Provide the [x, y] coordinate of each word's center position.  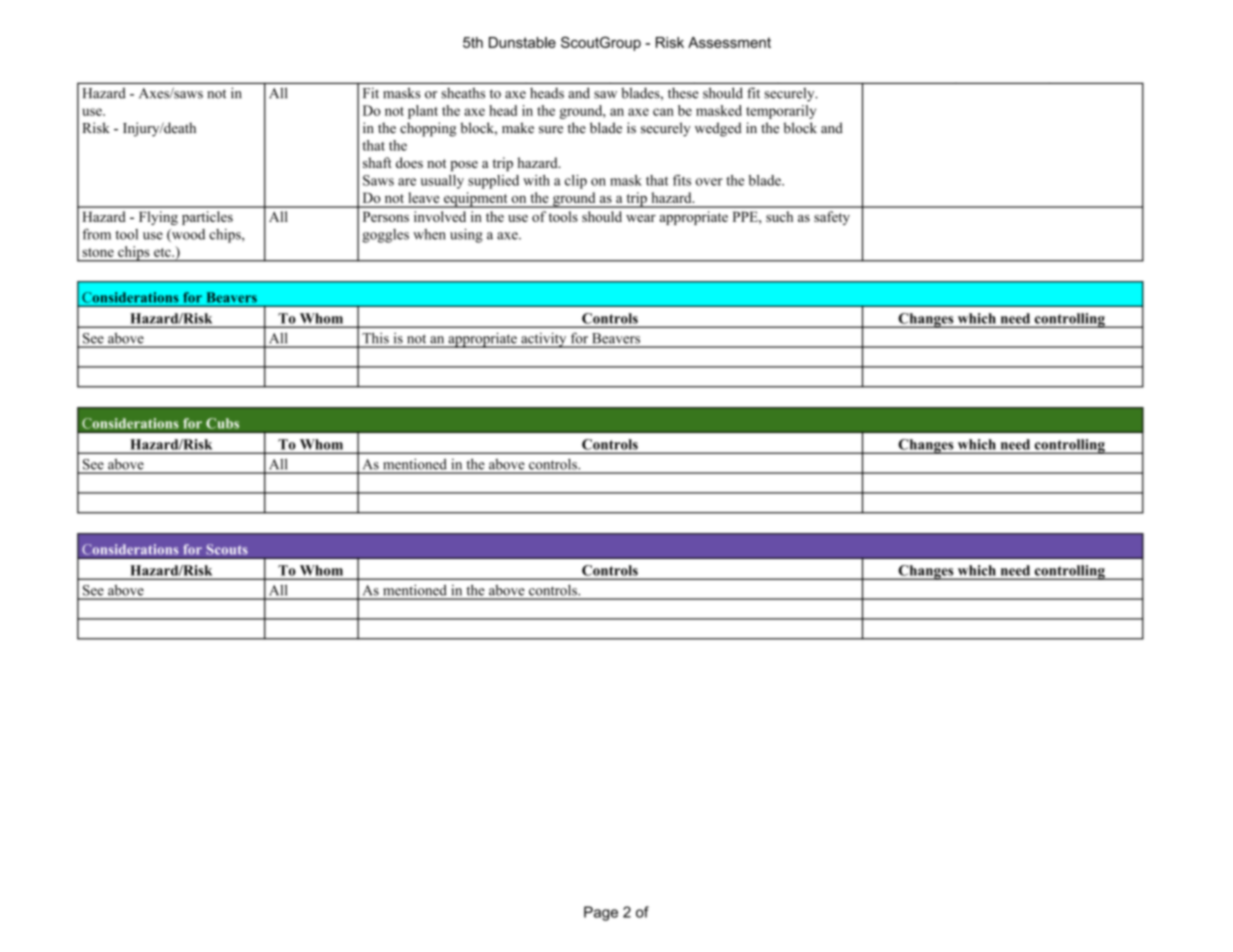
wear [641, 218]
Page [601, 913]
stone [98, 252]
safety [832, 218]
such [779, 216]
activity [544, 340]
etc [163, 252]
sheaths [463, 93]
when [429, 234]
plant [423, 112]
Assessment [729, 42]
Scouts [227, 549]
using [466, 235]
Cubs [222, 423]
